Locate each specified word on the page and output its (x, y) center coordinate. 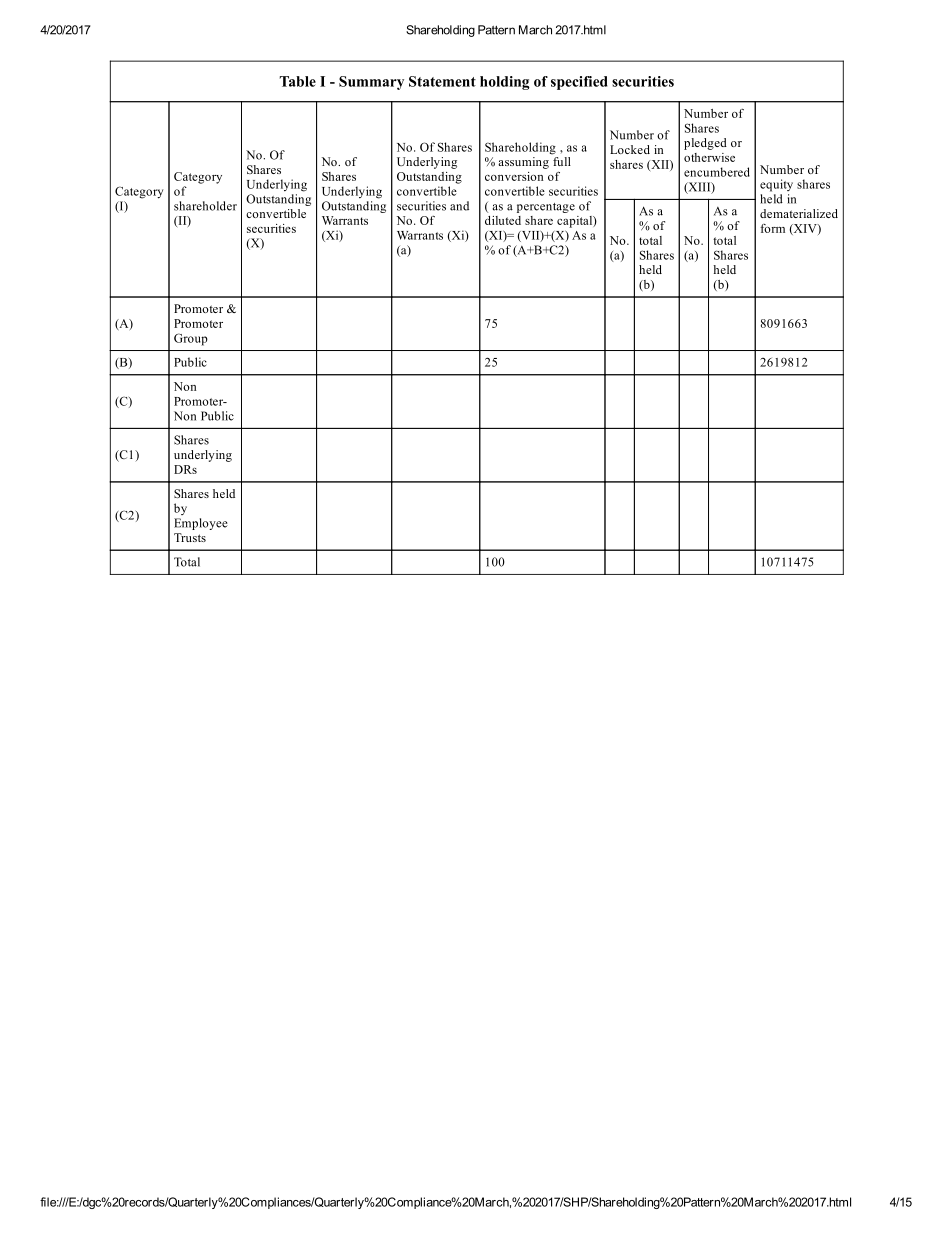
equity (776, 185)
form (772, 228)
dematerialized (799, 213)
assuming (523, 163)
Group (191, 339)
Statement (442, 81)
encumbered (717, 172)
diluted (503, 220)
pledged (705, 144)
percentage (546, 208)
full (562, 161)
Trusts (190, 537)
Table (298, 81)
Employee (201, 524)
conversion (514, 176)
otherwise (709, 157)
